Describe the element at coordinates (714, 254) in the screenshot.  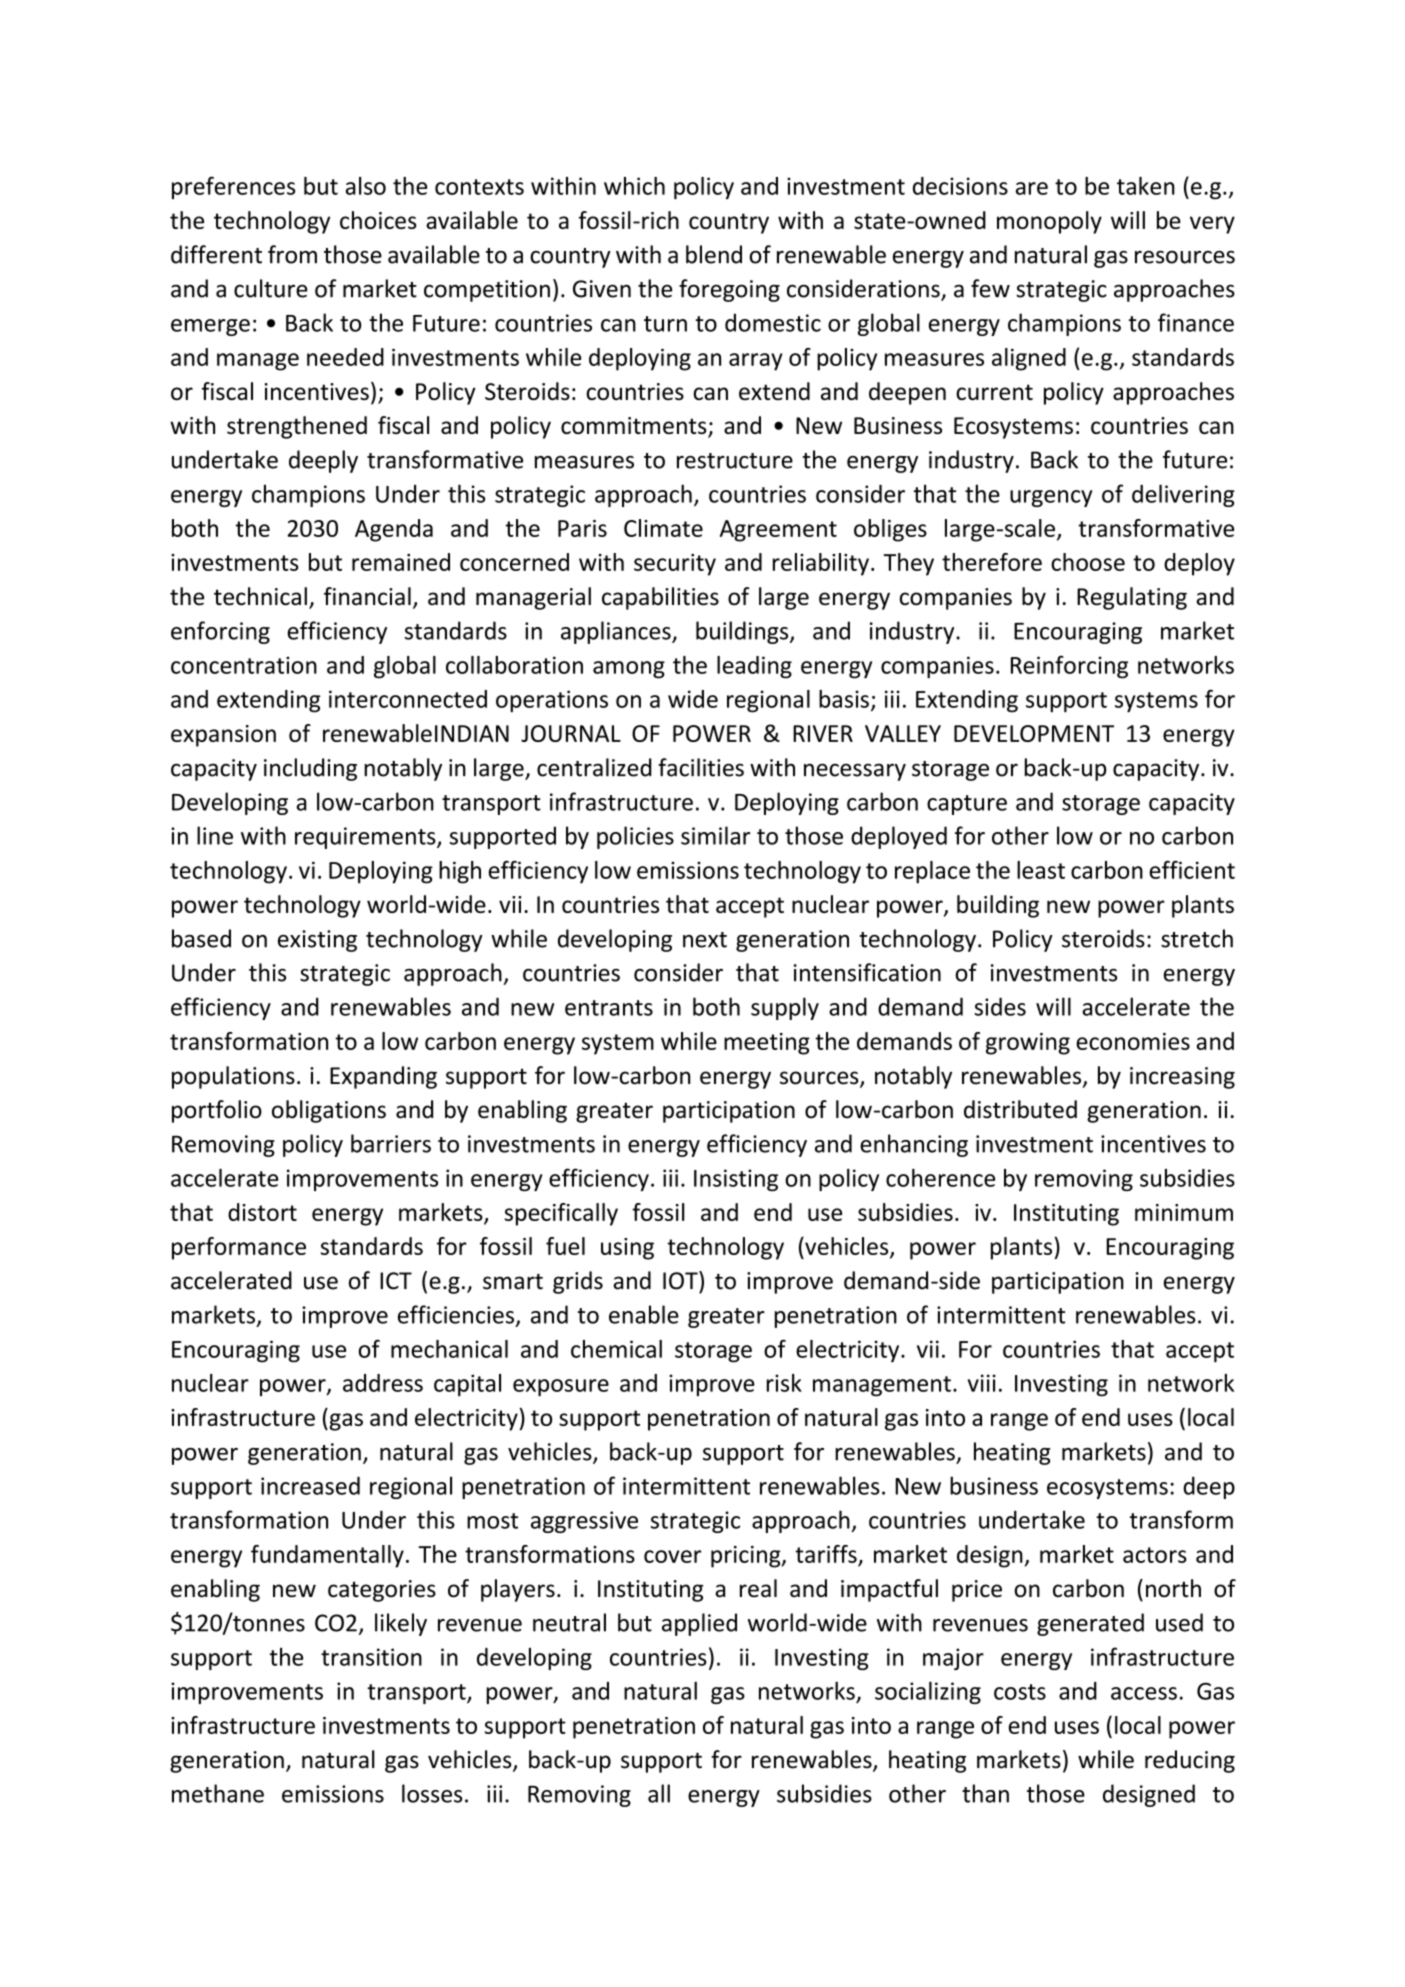
I see `blend` at that location.
